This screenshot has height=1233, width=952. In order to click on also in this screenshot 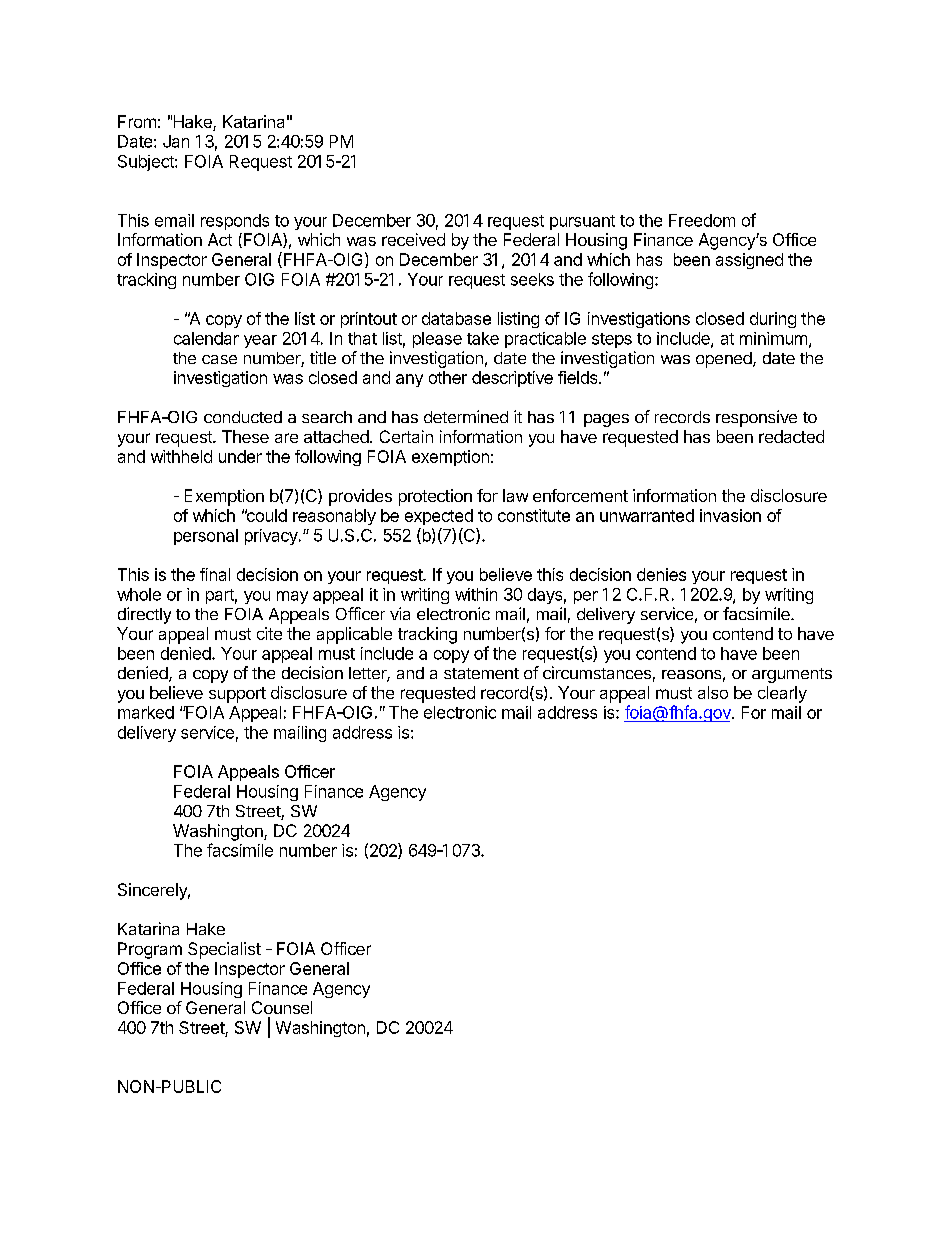, I will do `click(713, 692)`.
